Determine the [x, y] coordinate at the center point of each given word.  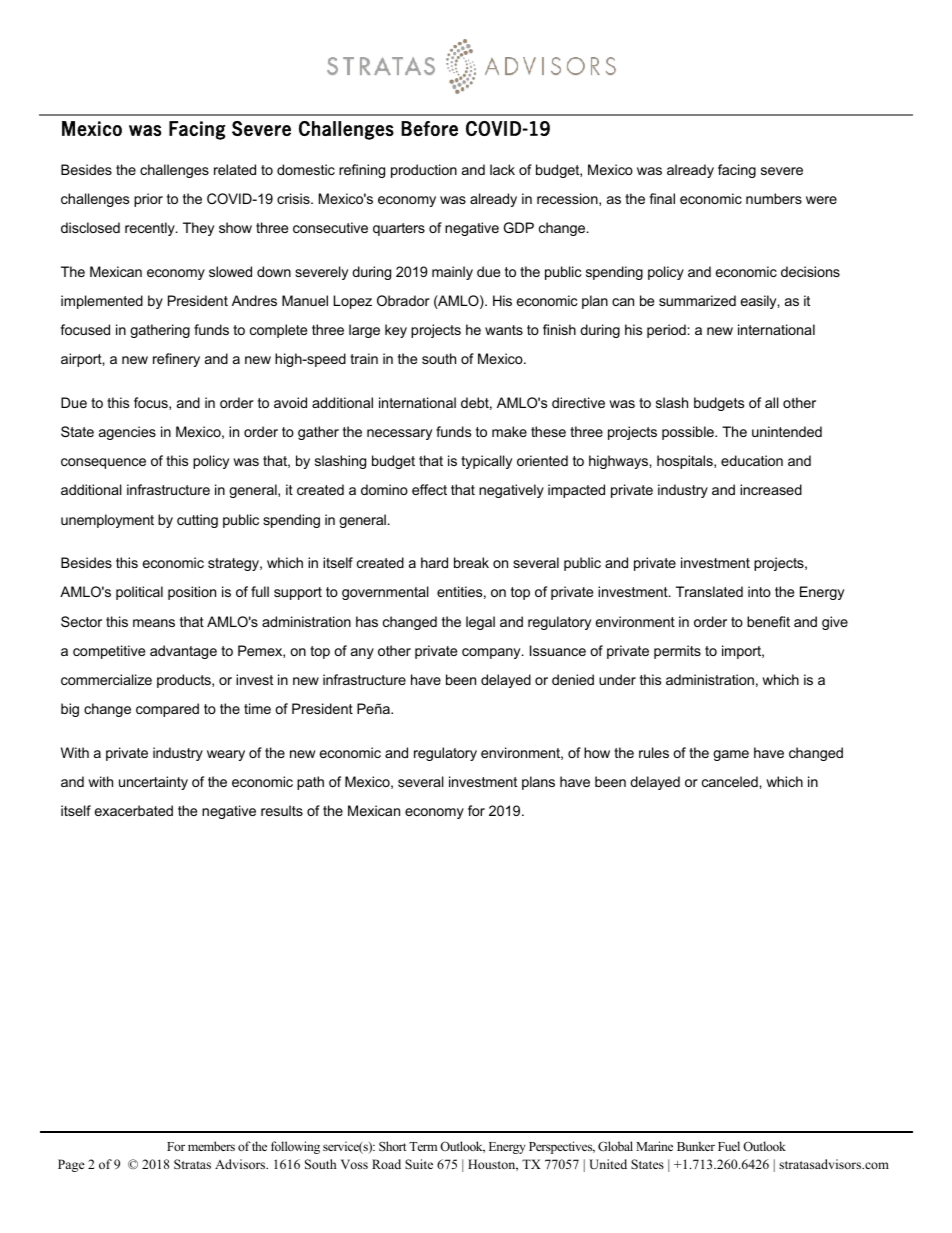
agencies [127, 433]
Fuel [729, 1146]
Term [423, 1146]
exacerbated [134, 810]
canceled [731, 781]
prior [148, 200]
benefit [768, 621]
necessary [399, 434]
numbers [774, 198]
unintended [787, 431]
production [424, 171]
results [282, 810]
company [492, 653]
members [211, 1146]
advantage [183, 652]
